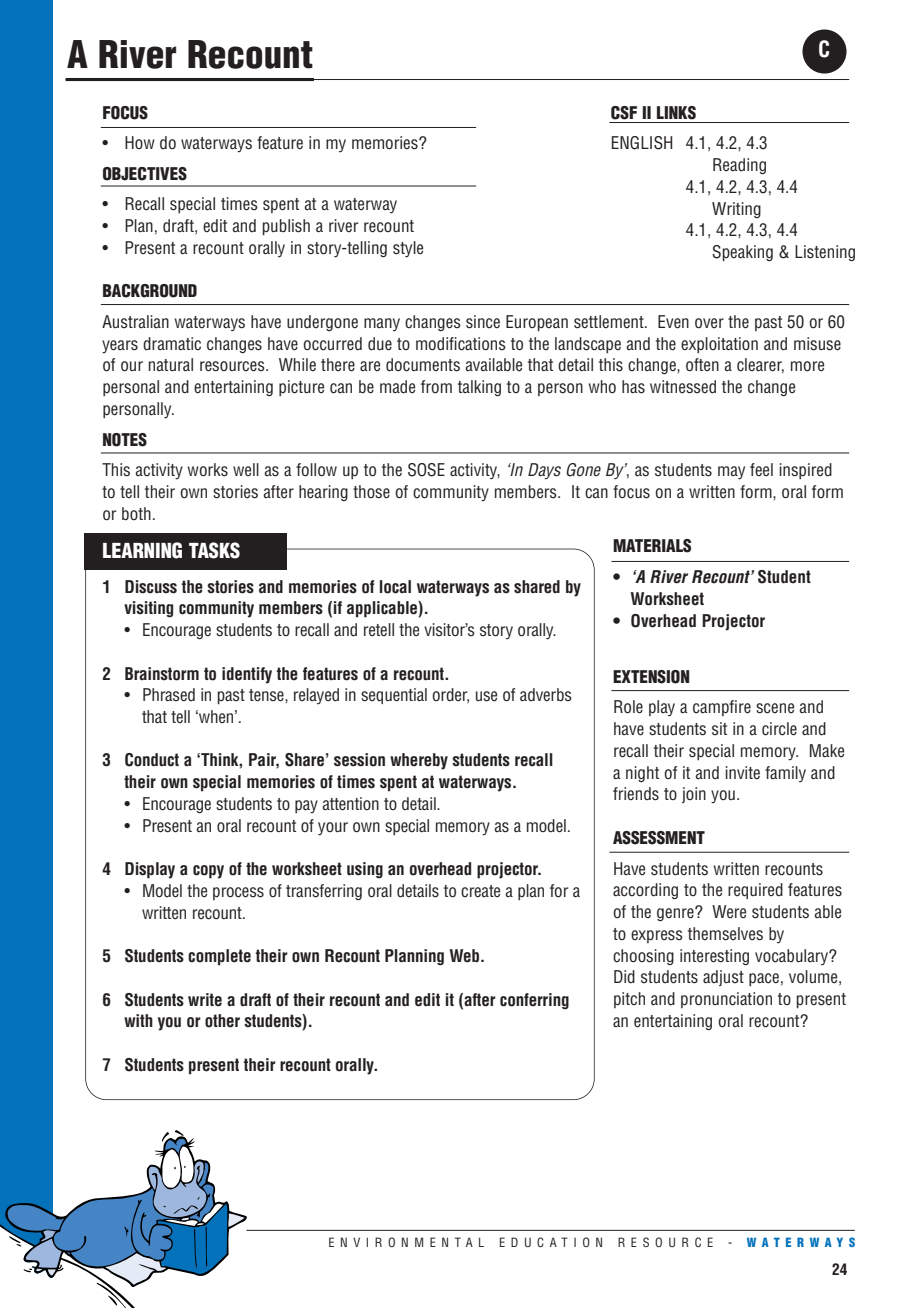 The height and width of the image is (1308, 924). What do you see at coordinates (694, 795) in the image?
I see `join` at bounding box center [694, 795].
